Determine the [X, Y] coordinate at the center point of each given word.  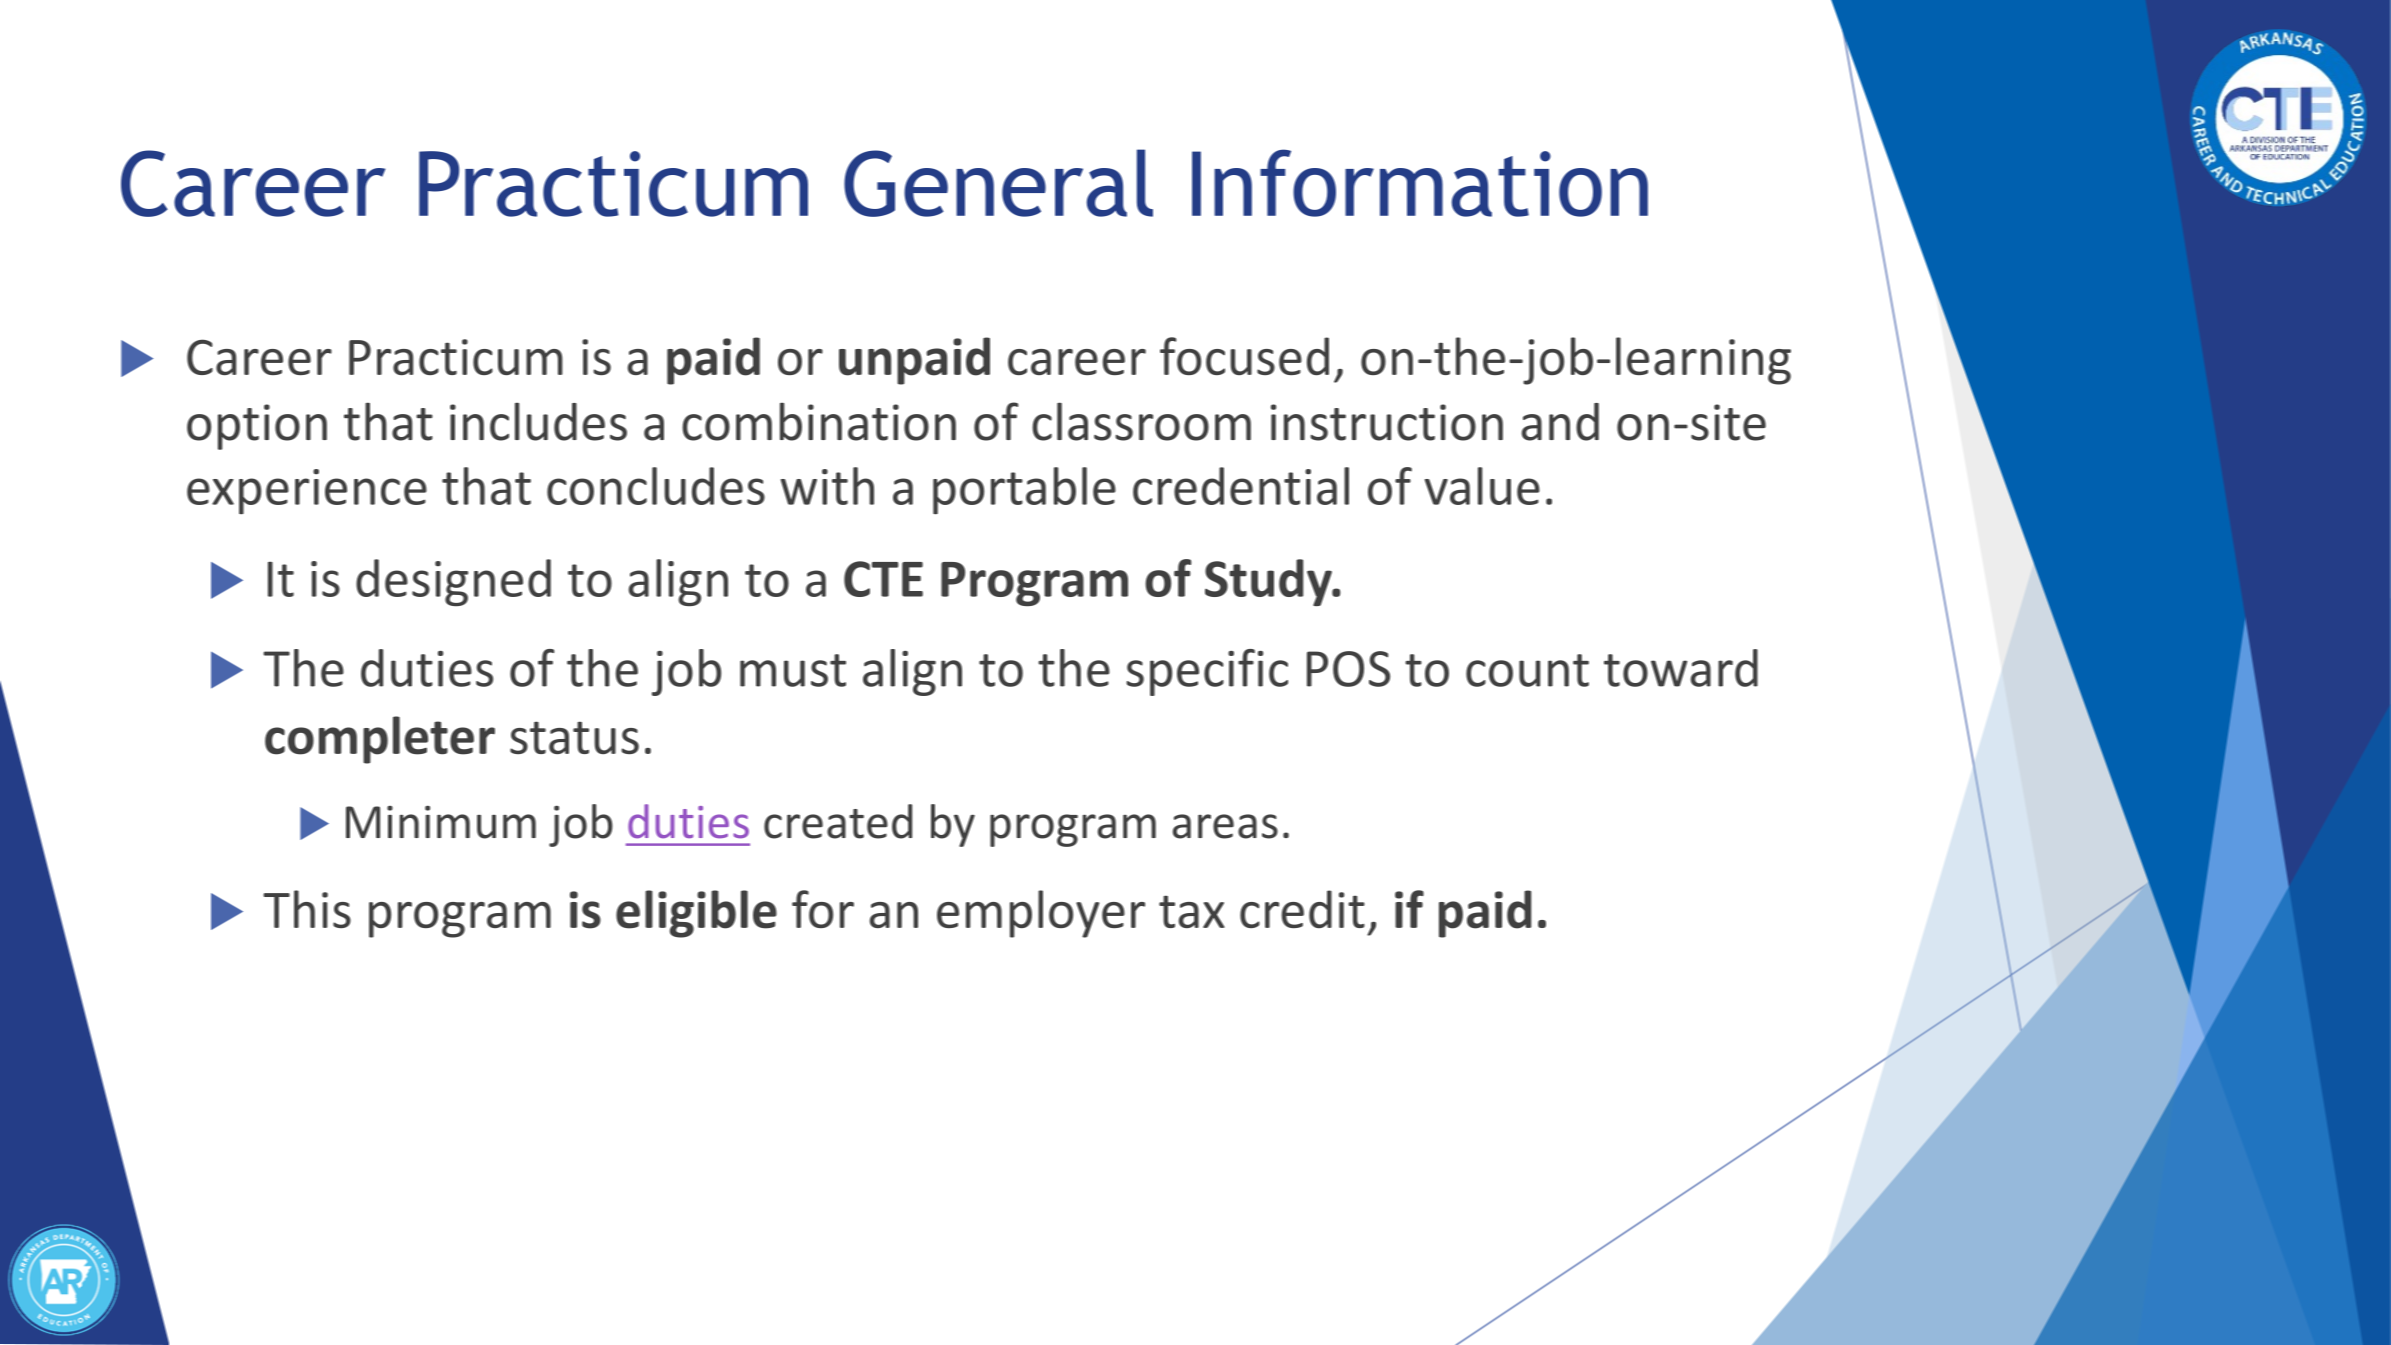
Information [1420, 183]
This [307, 909]
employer [1041, 914]
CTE [883, 579]
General [998, 183]
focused [1244, 356]
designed [453, 582]
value [1482, 486]
